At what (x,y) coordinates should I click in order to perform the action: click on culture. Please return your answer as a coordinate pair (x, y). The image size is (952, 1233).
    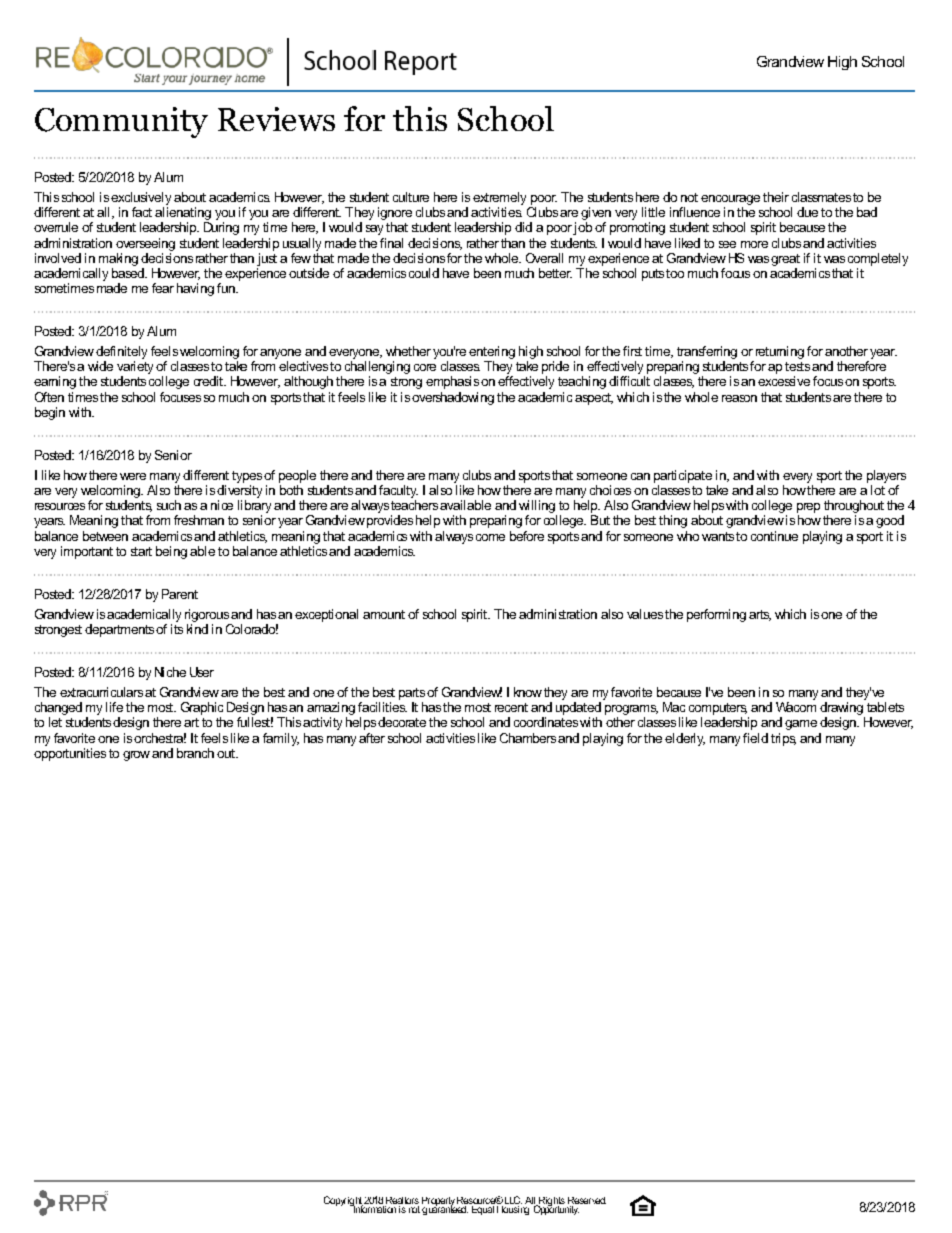
    Looking at the image, I should click on (411, 197).
